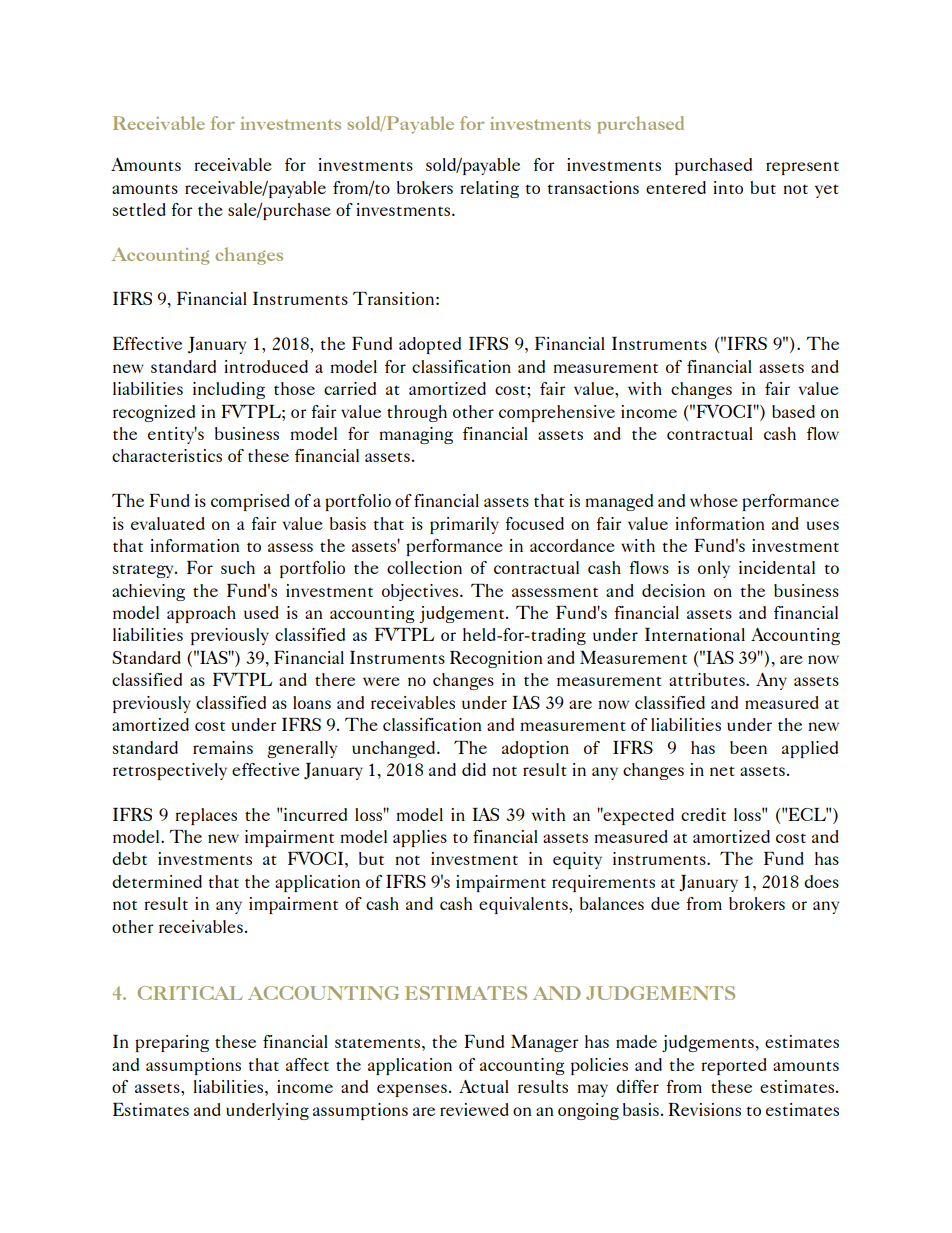 The image size is (952, 1233). Describe the element at coordinates (489, 189) in the image. I see `relating` at that location.
